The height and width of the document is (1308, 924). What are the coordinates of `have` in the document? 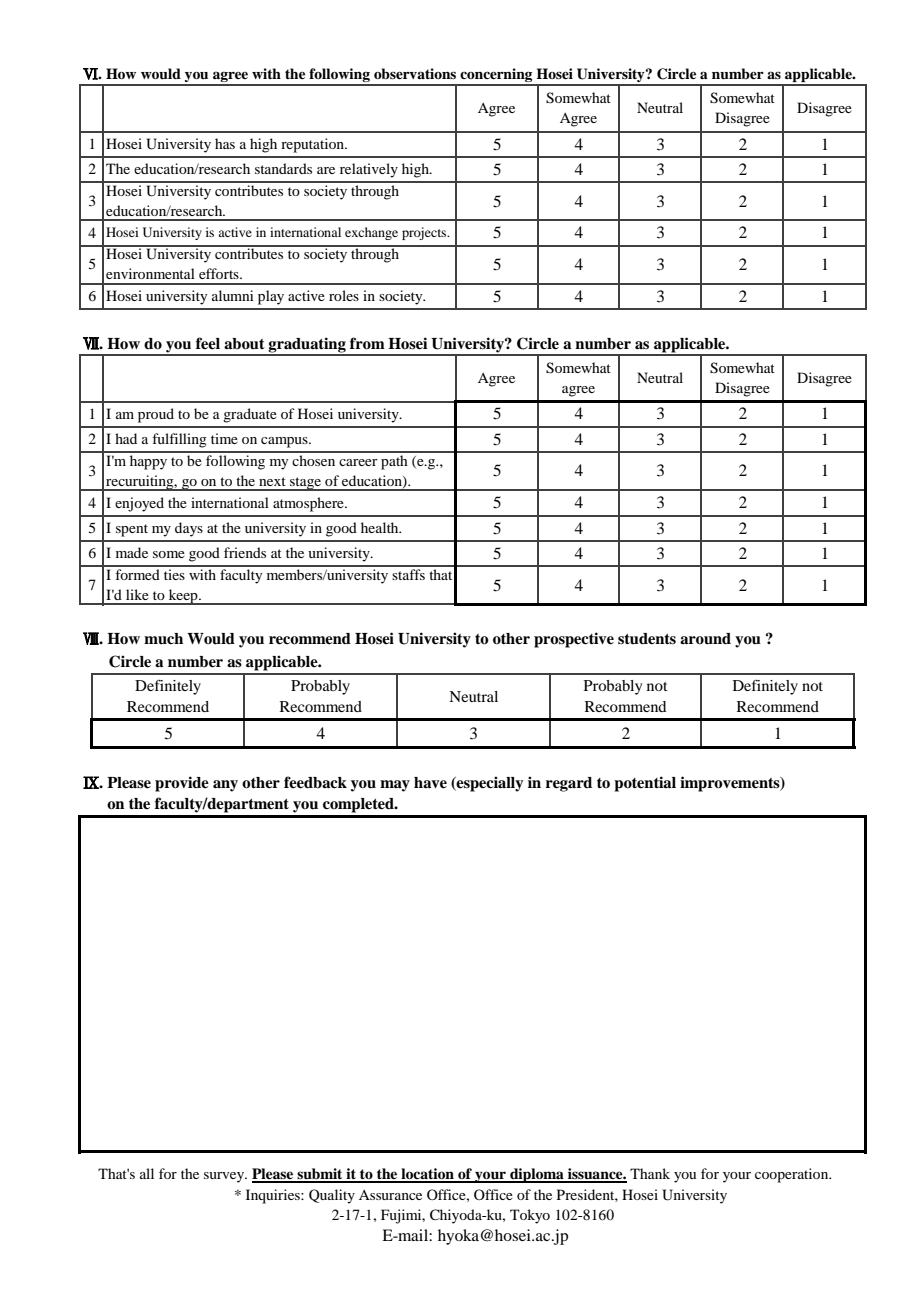 It's located at (430, 783).
